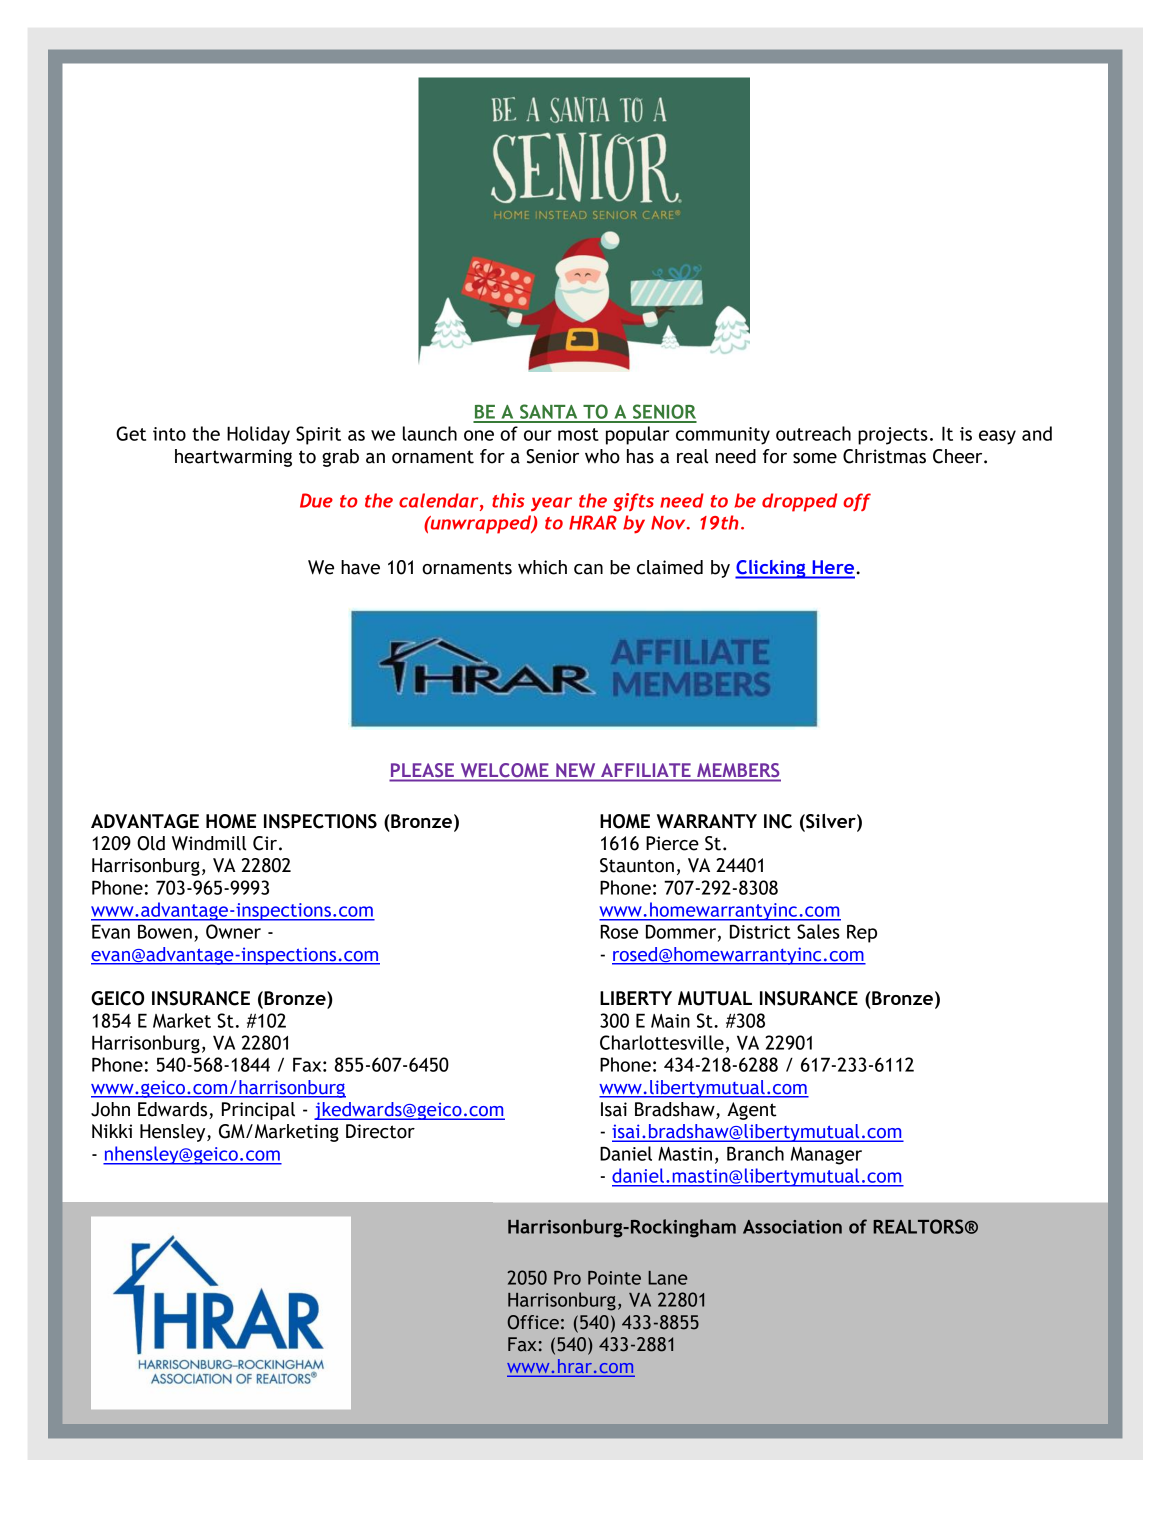 This screenshot has height=1514, width=1170. Describe the element at coordinates (637, 865) in the screenshot. I see `Staunton` at that location.
